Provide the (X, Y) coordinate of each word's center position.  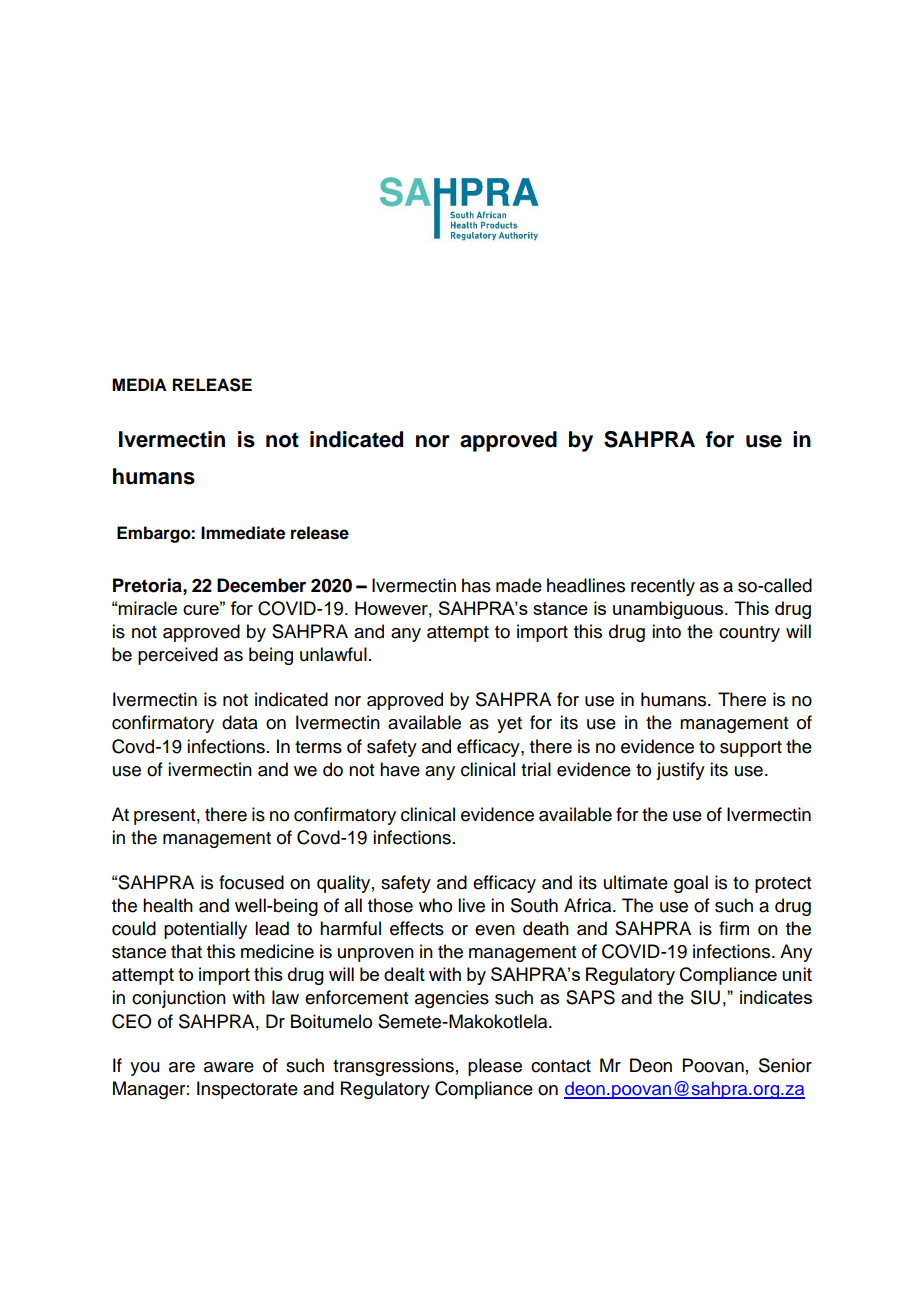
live (471, 905)
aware (229, 1067)
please (495, 1067)
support (751, 749)
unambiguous (669, 610)
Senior (785, 1065)
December (261, 585)
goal (691, 884)
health (168, 905)
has (476, 585)
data (240, 722)
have (400, 769)
